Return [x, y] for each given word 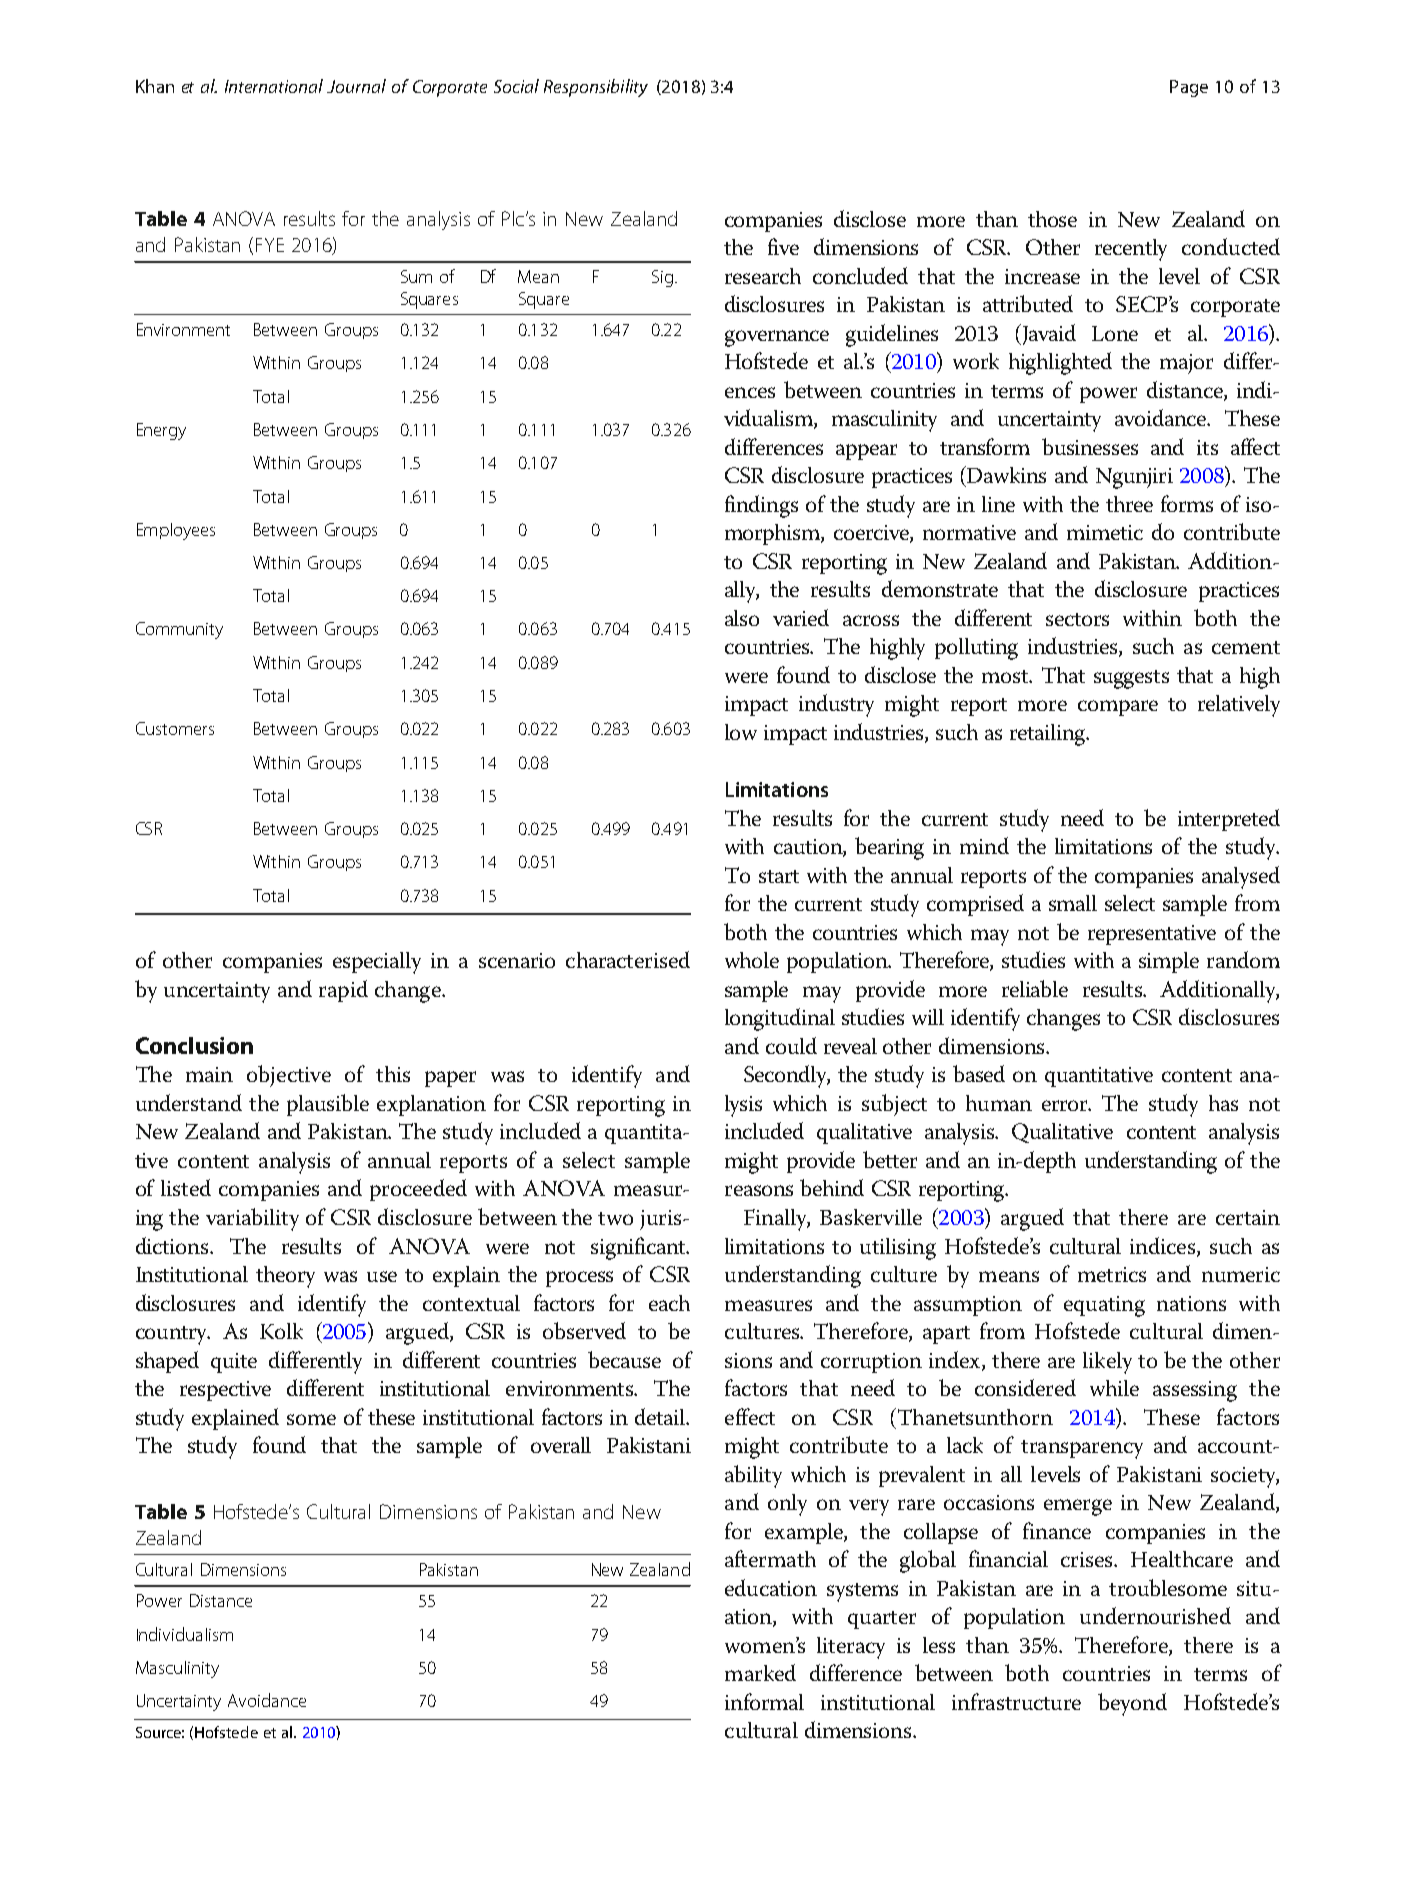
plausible [328, 1105]
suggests [1131, 679]
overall [561, 1445]
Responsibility [596, 88]
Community [179, 630]
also [742, 618]
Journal [356, 86]
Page [1189, 88]
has [1223, 1103]
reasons [759, 1190]
